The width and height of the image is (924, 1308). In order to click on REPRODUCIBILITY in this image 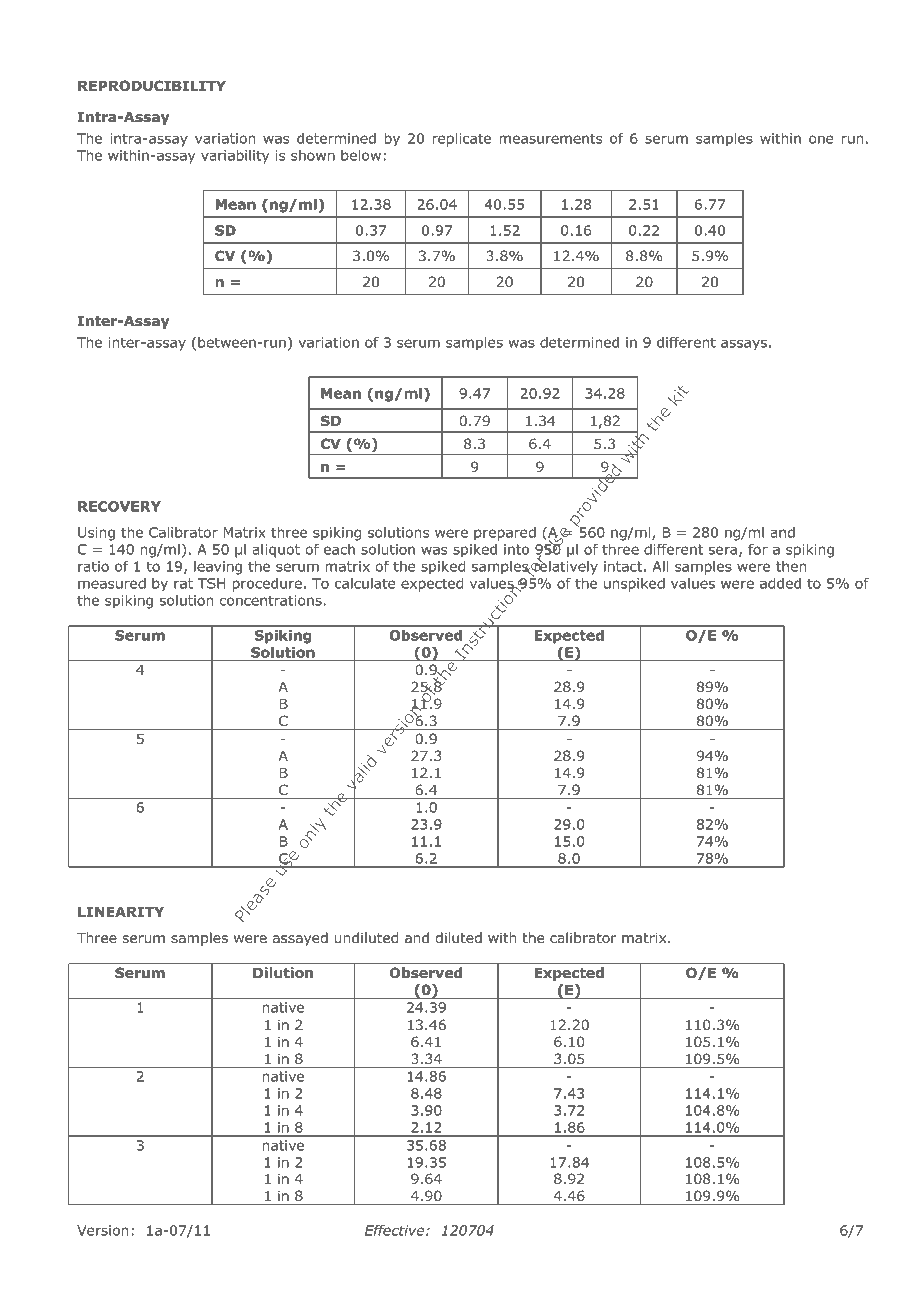, I will do `click(152, 85)`.
